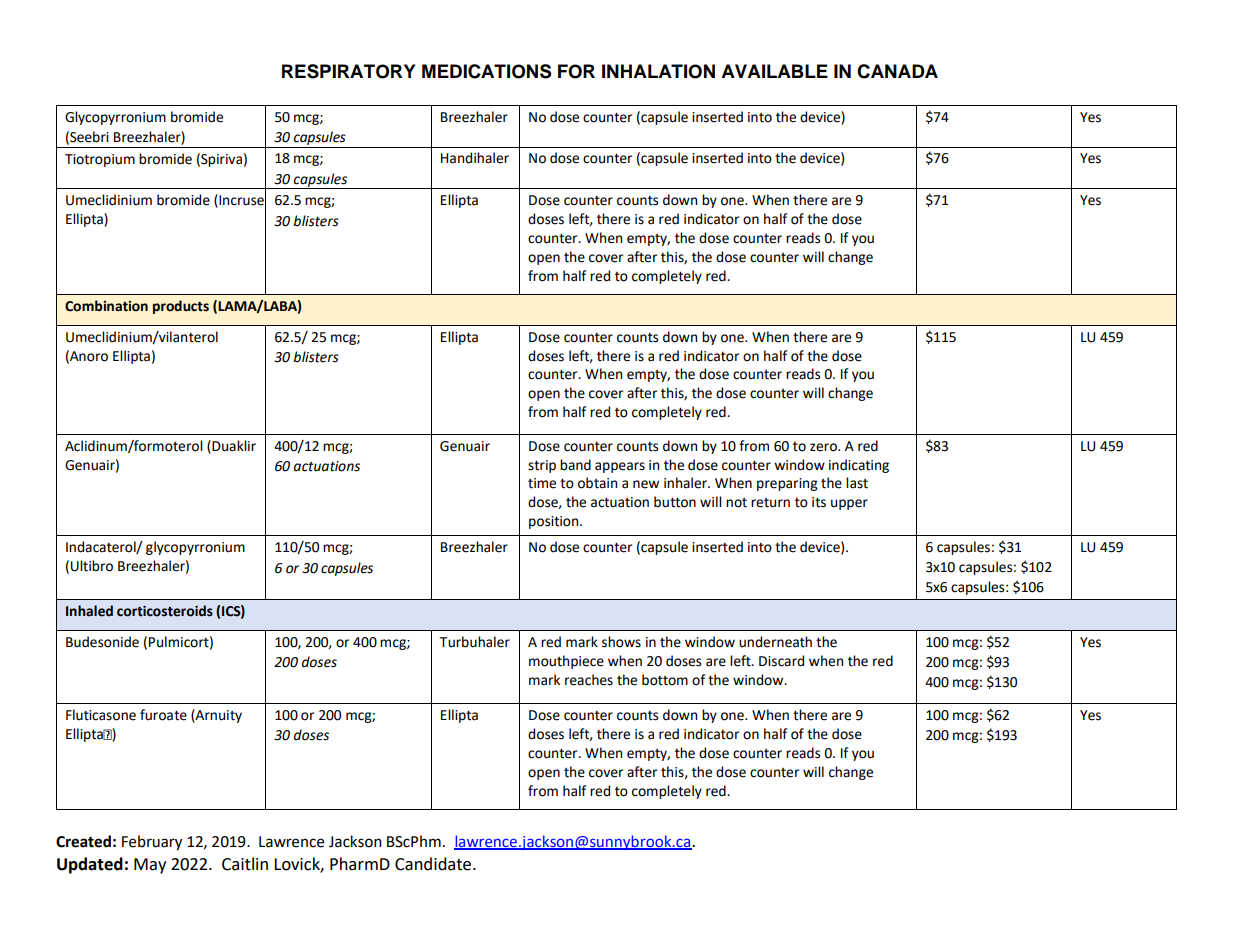  What do you see at coordinates (89, 611) in the screenshot?
I see `Inhaled` at bounding box center [89, 611].
